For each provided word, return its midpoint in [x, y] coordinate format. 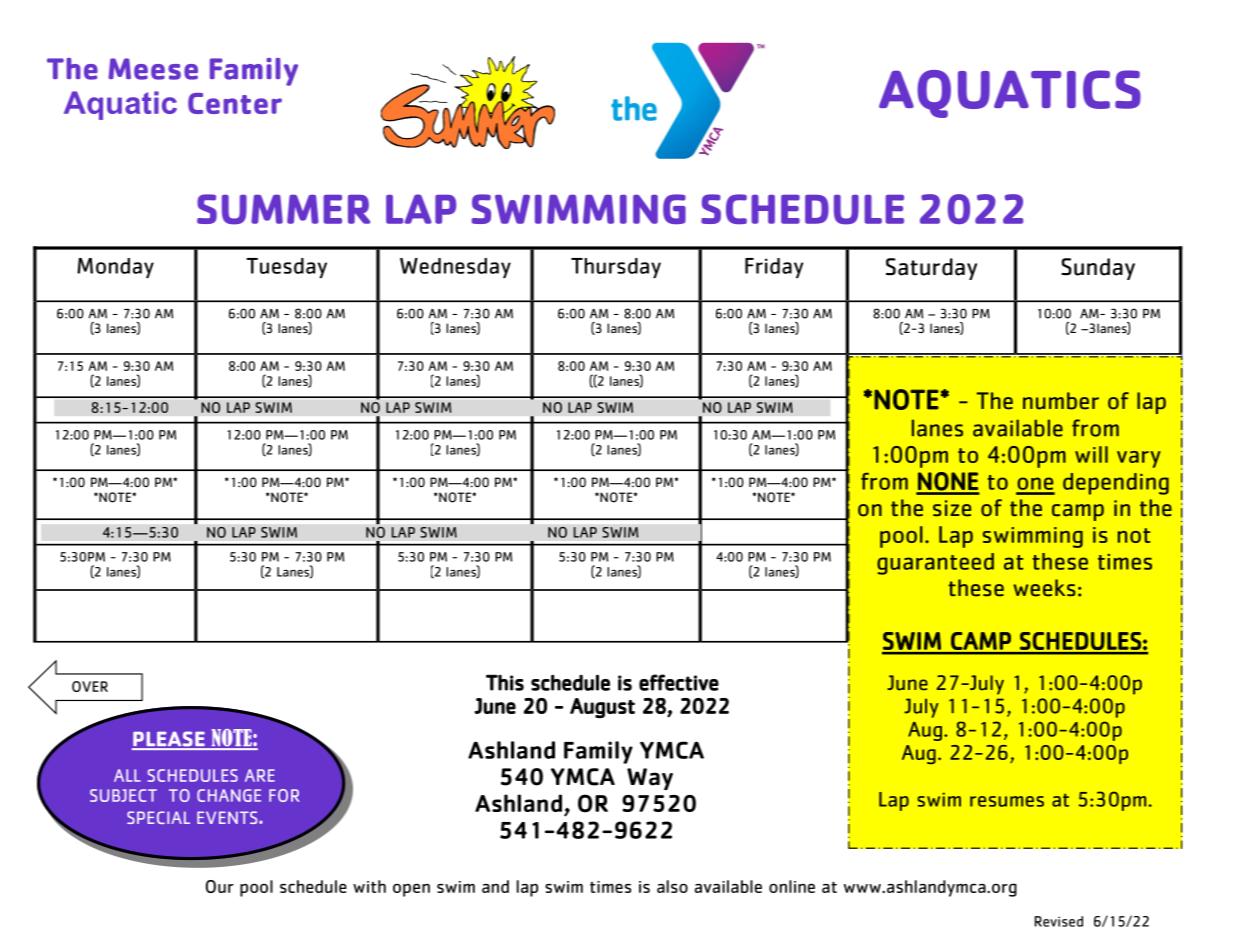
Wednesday [455, 268]
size [952, 508]
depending [1116, 484]
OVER [90, 686]
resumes [1007, 801]
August [602, 708]
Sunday [1098, 269]
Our [220, 886]
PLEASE [169, 740]
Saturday [931, 269]
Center [235, 103]
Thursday [616, 268]
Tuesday [286, 268]
